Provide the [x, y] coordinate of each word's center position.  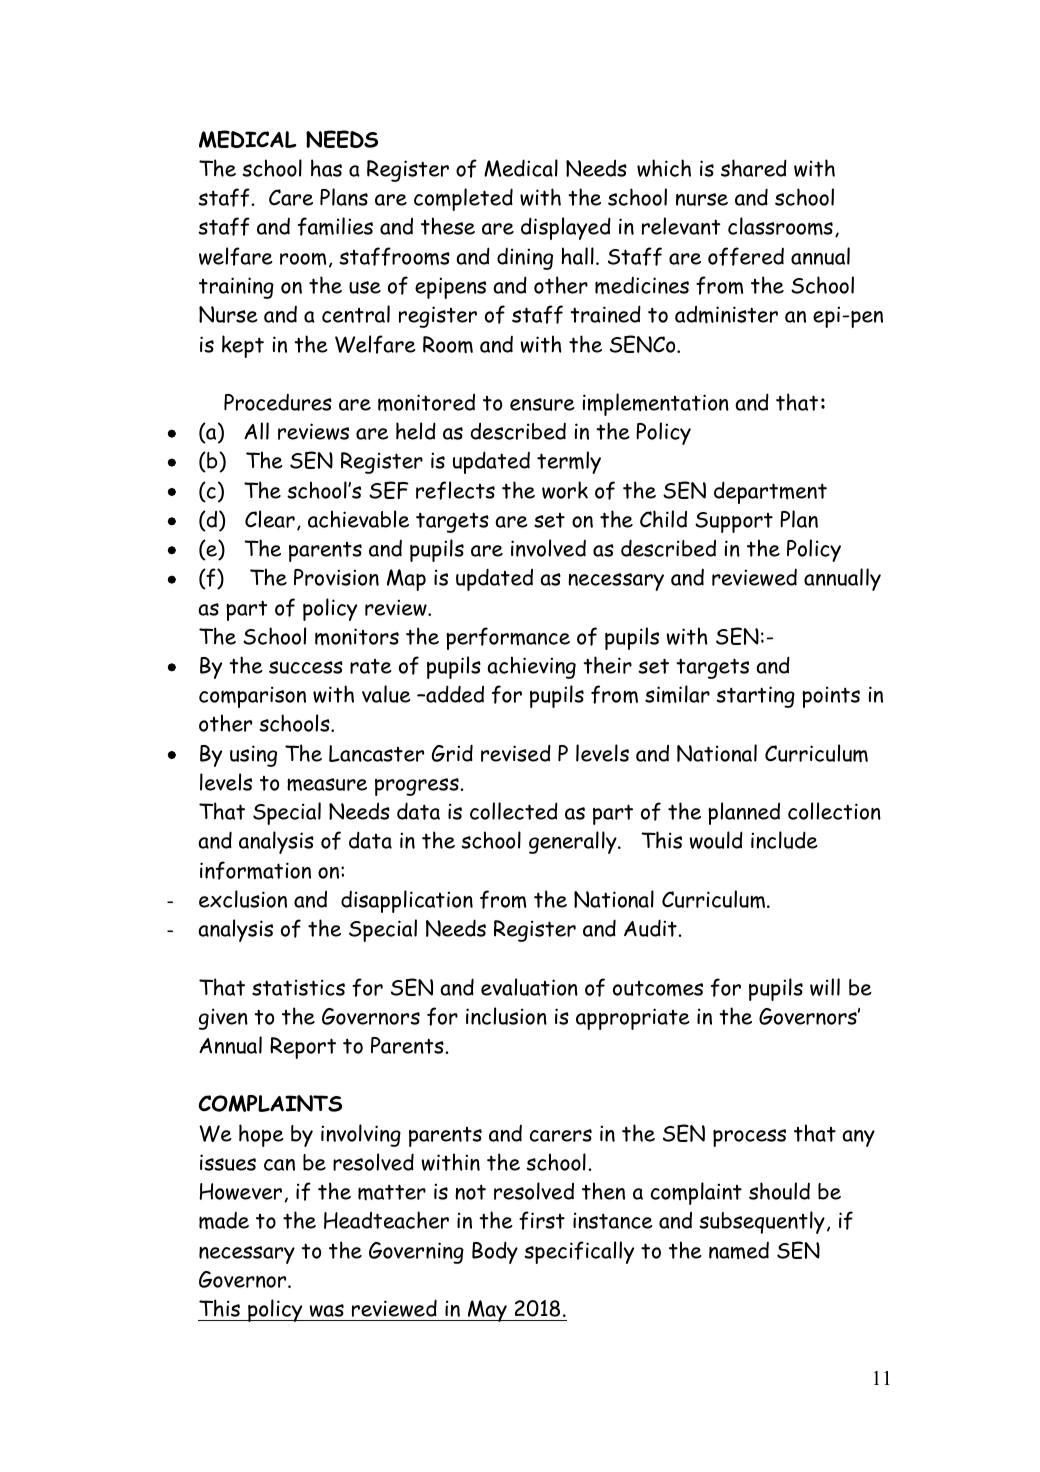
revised [516, 753]
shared [754, 168]
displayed [566, 228]
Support [734, 522]
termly [569, 462]
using [253, 756]
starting [755, 697]
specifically [579, 1252]
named [739, 1250]
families [335, 226]
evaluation [529, 987]
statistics [298, 987]
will [825, 987]
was [326, 1310]
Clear [270, 519]
